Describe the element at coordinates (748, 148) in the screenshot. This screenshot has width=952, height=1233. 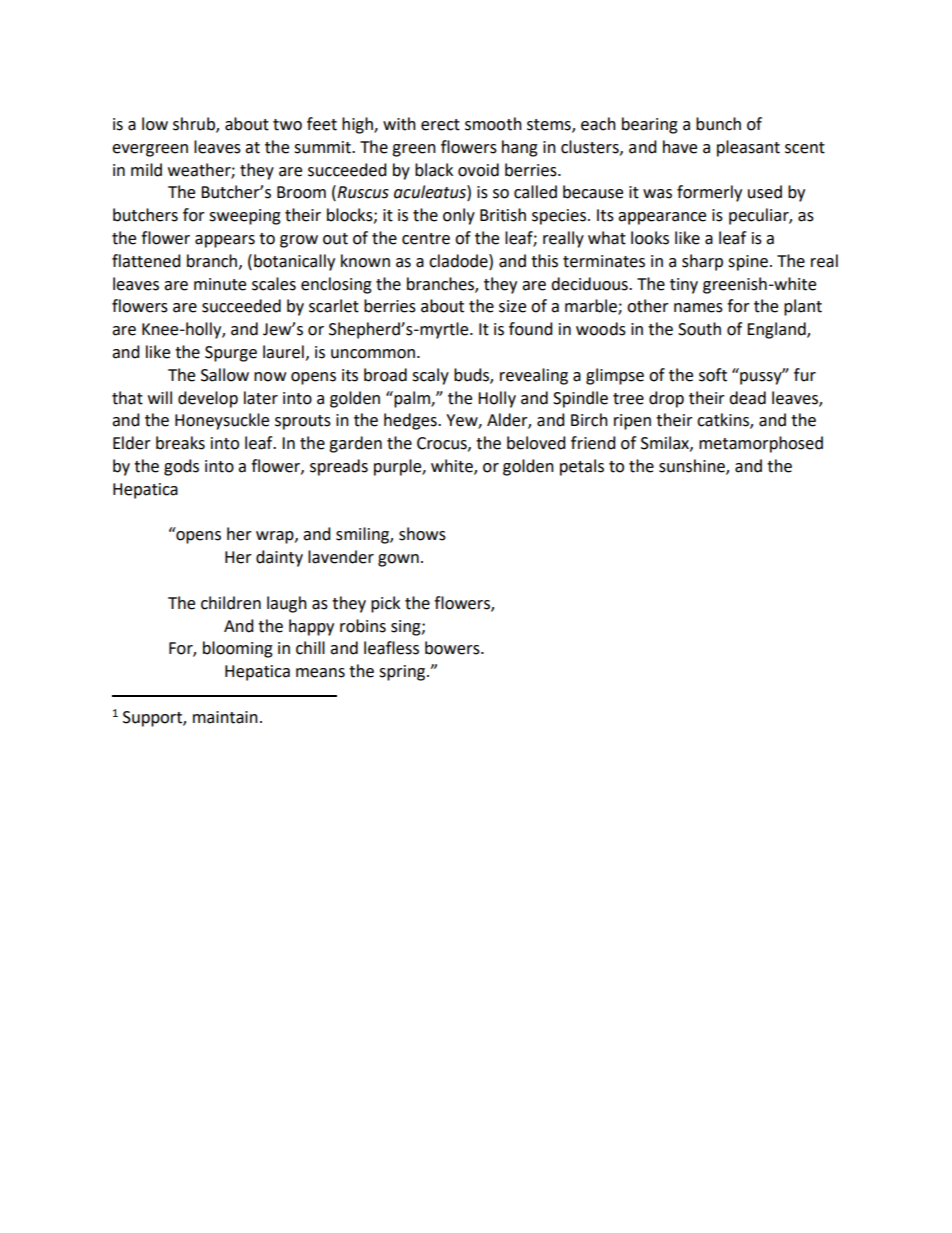
I see `pleasant` at that location.
